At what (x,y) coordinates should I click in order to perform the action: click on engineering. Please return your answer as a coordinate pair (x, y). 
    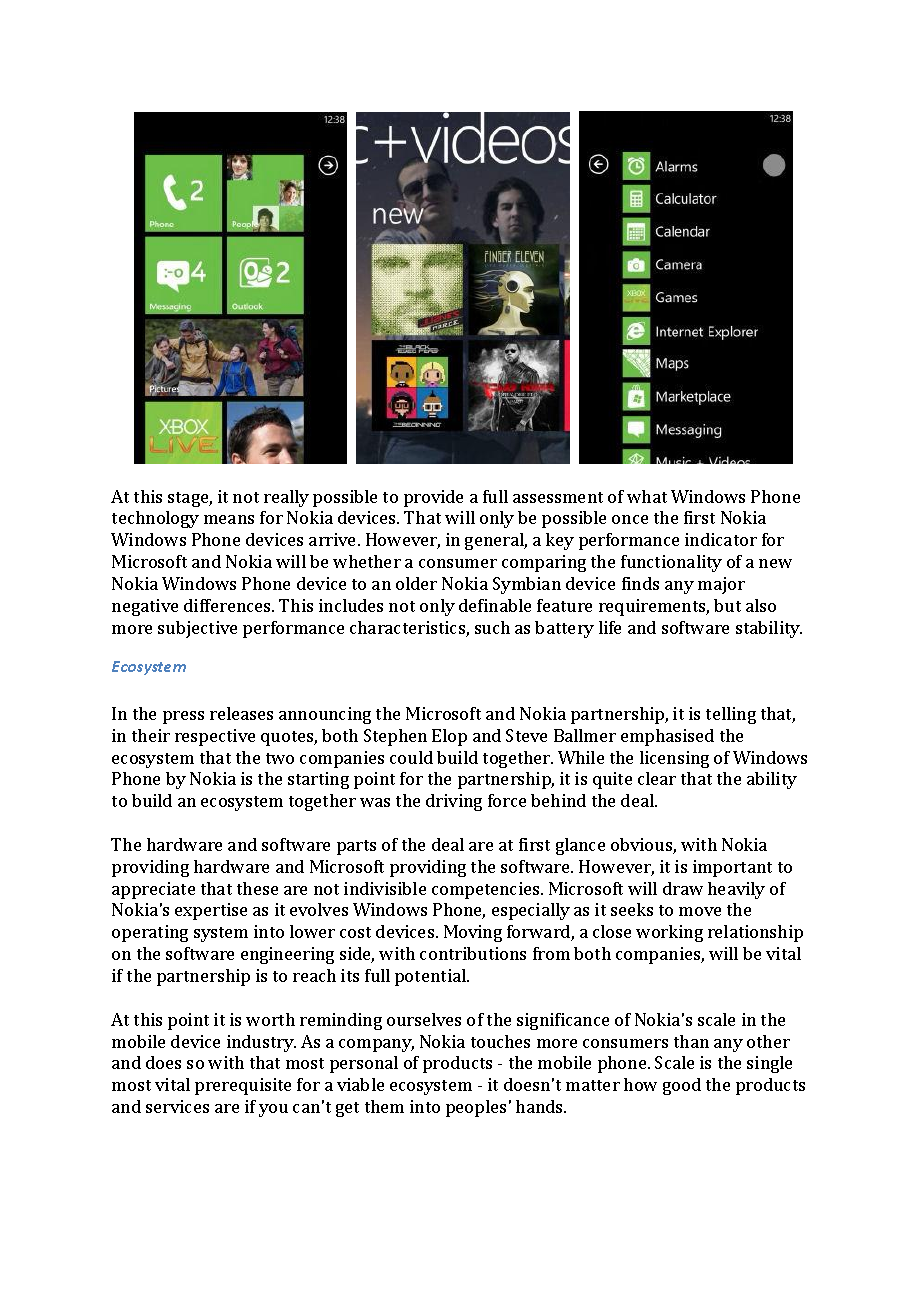
    Looking at the image, I should click on (287, 955).
